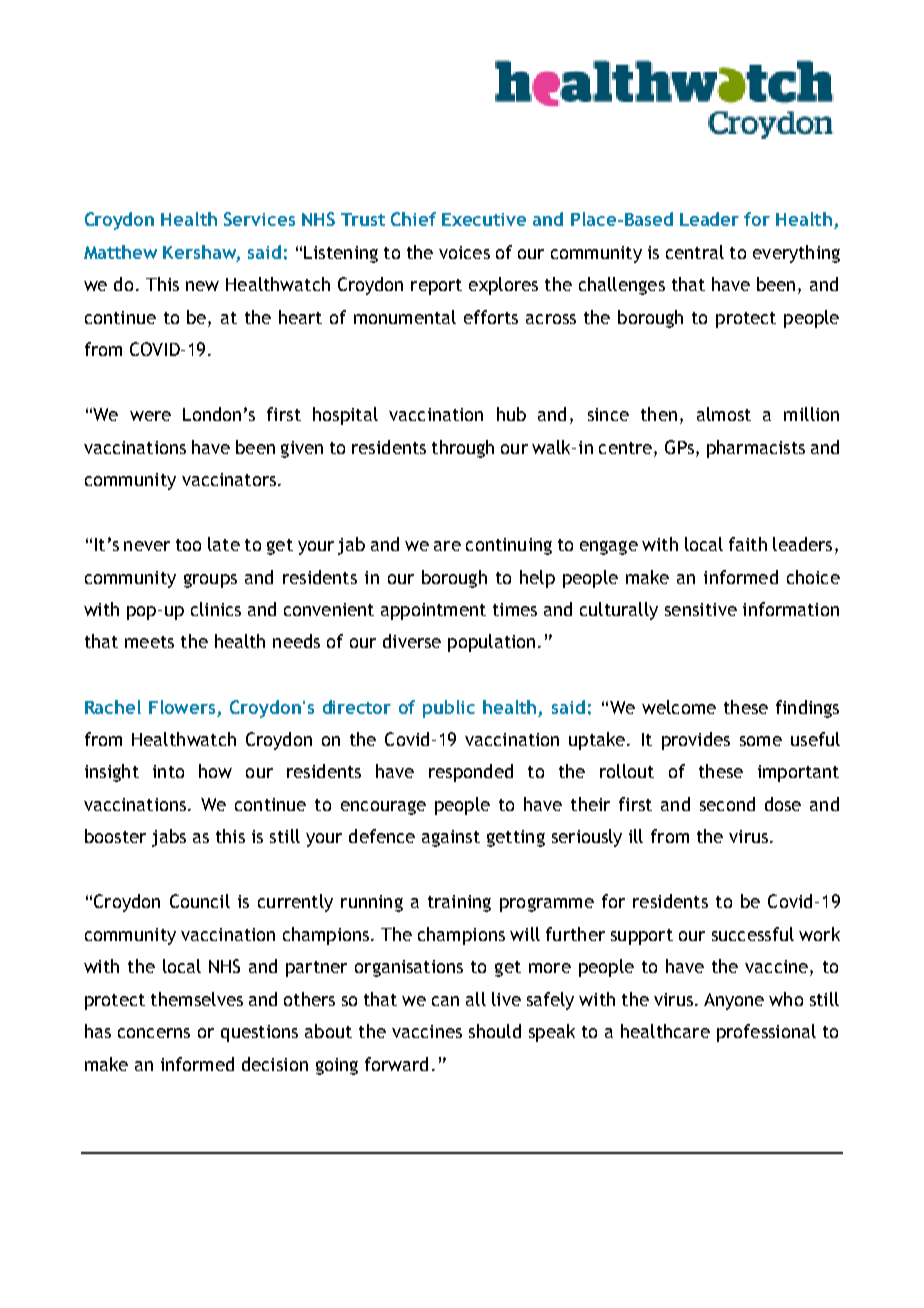 This image has width=924, height=1308. I want to click on sensitive, so click(701, 609).
